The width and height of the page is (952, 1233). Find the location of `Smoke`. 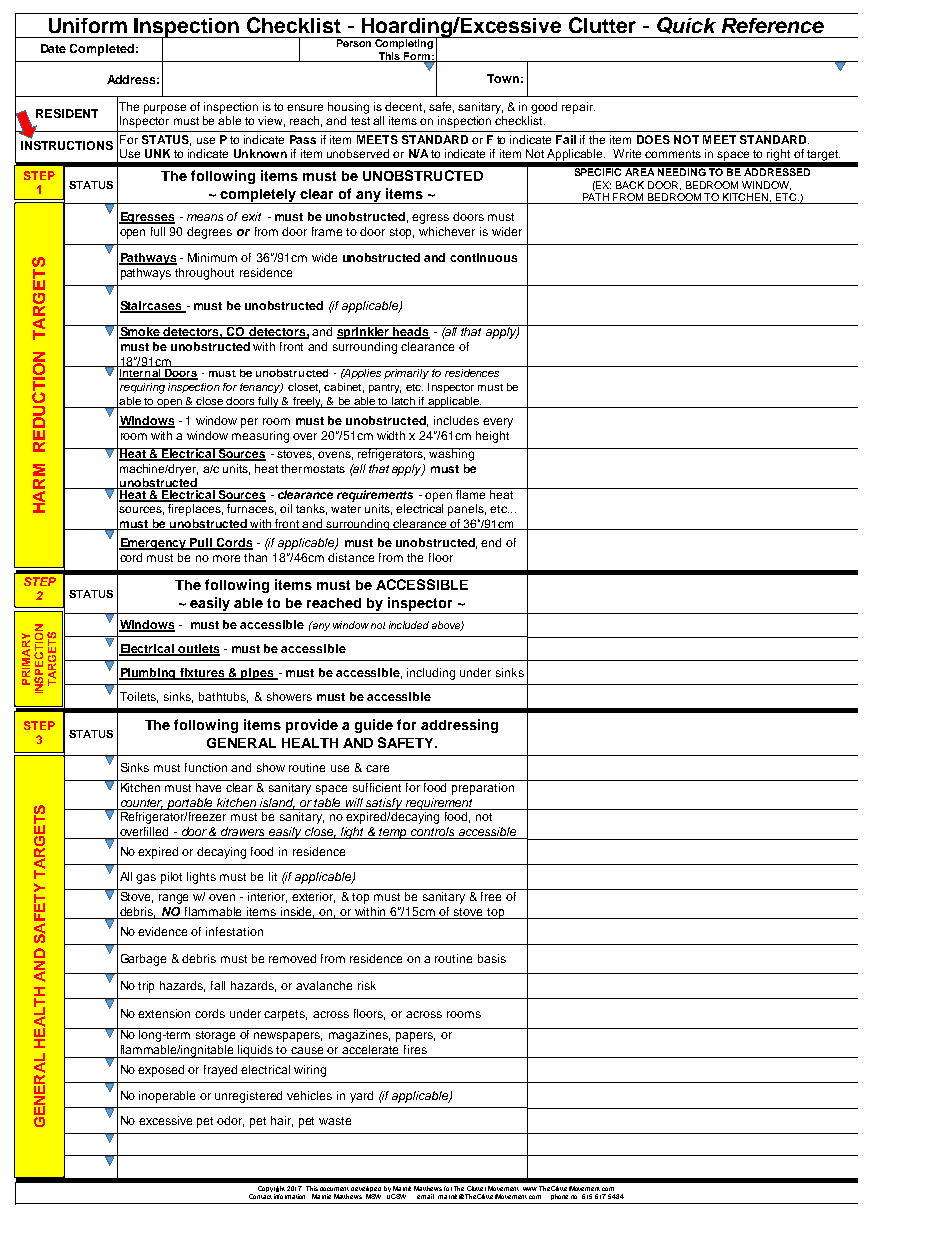

Smoke is located at coordinates (140, 331).
